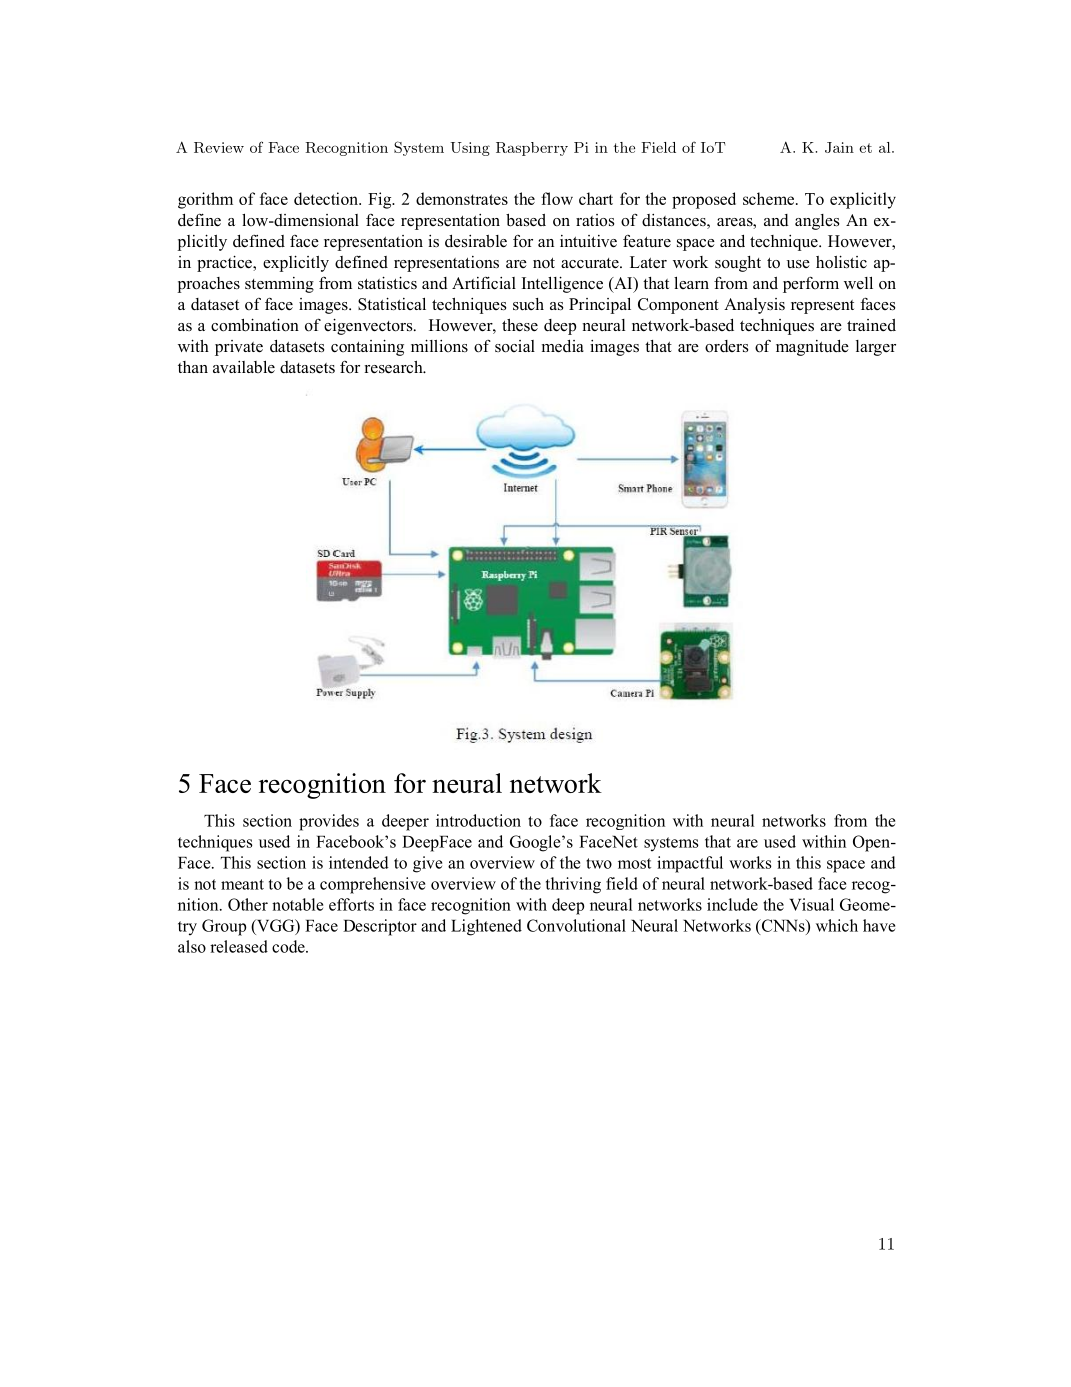 Image resolution: width=1071 pixels, height=1387 pixels. I want to click on social, so click(515, 346).
